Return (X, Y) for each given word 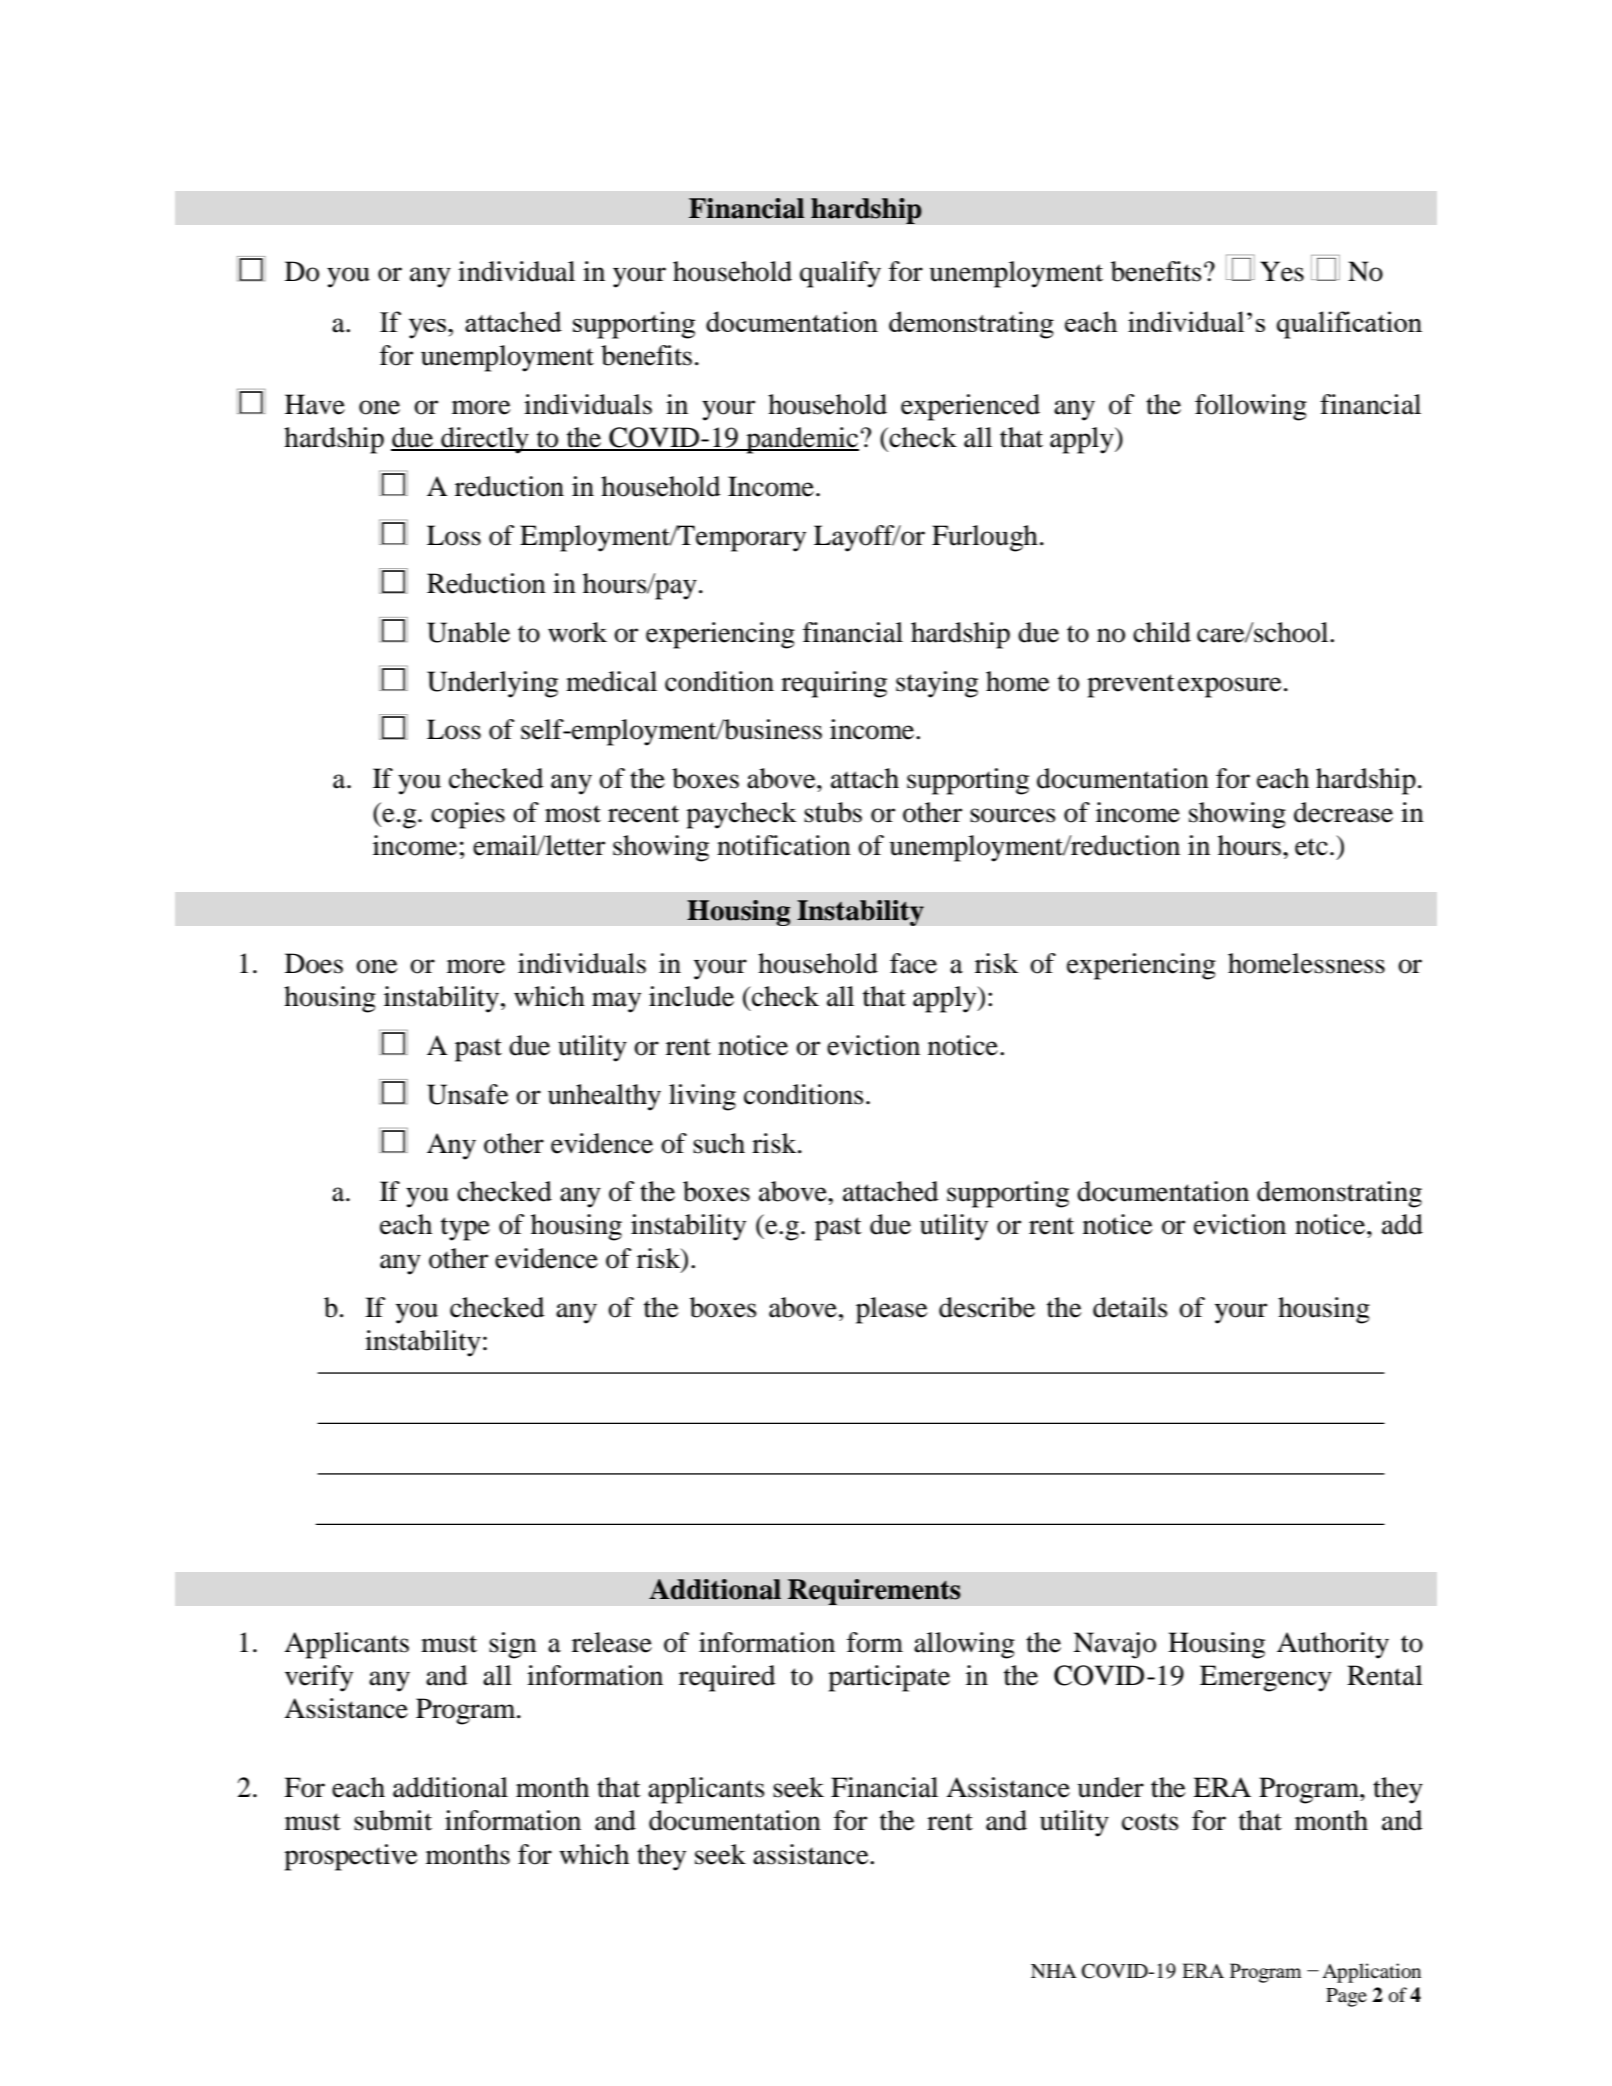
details (1130, 1307)
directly (485, 440)
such (719, 1143)
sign (513, 1645)
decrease (1343, 812)
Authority (1333, 1645)
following (1251, 407)
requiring (834, 684)
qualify (840, 274)
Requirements (874, 1592)
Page (1346, 1997)
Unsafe (468, 1094)
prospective (351, 1857)
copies (468, 815)
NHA (1053, 1971)
